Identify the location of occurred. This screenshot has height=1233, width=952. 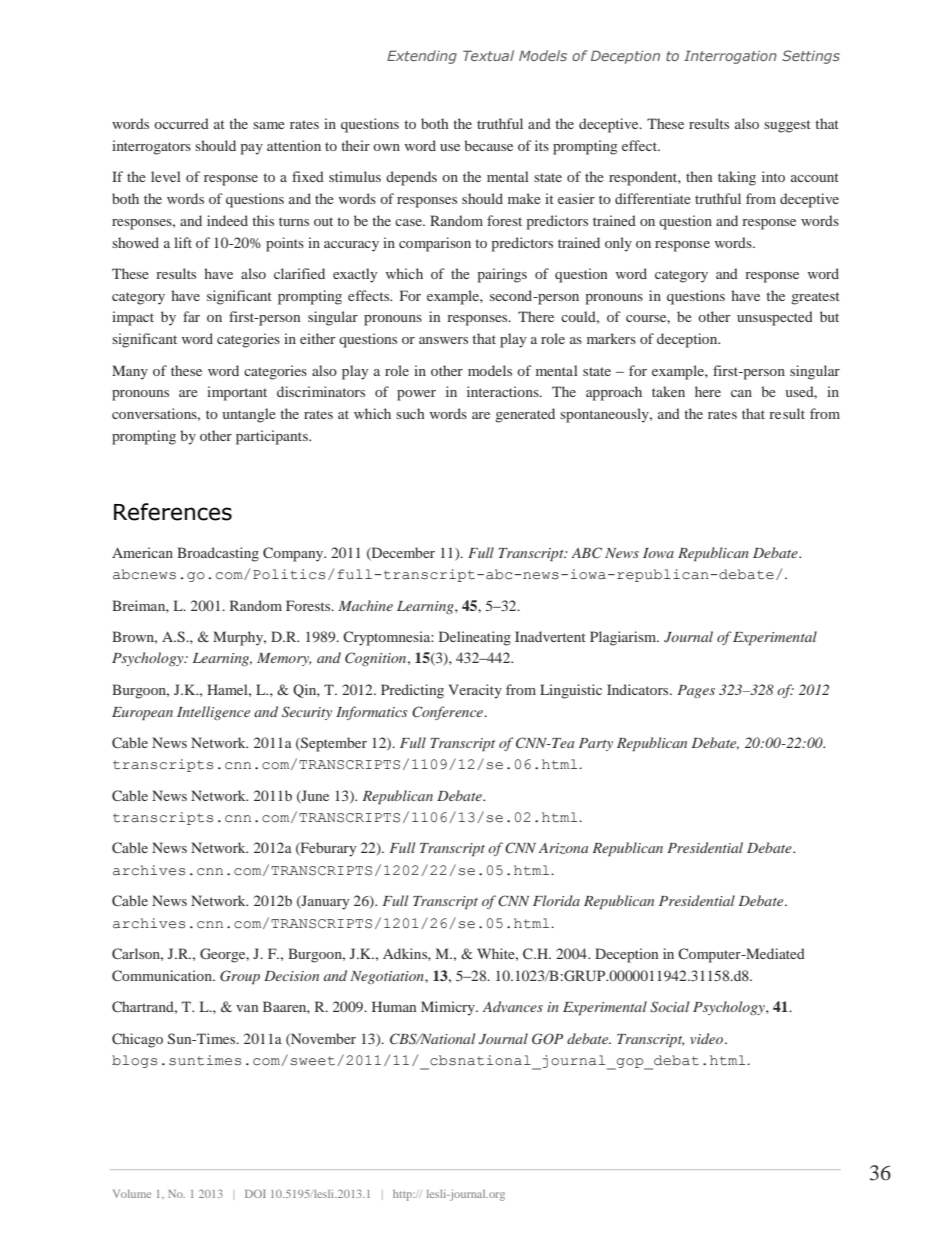
(181, 123).
